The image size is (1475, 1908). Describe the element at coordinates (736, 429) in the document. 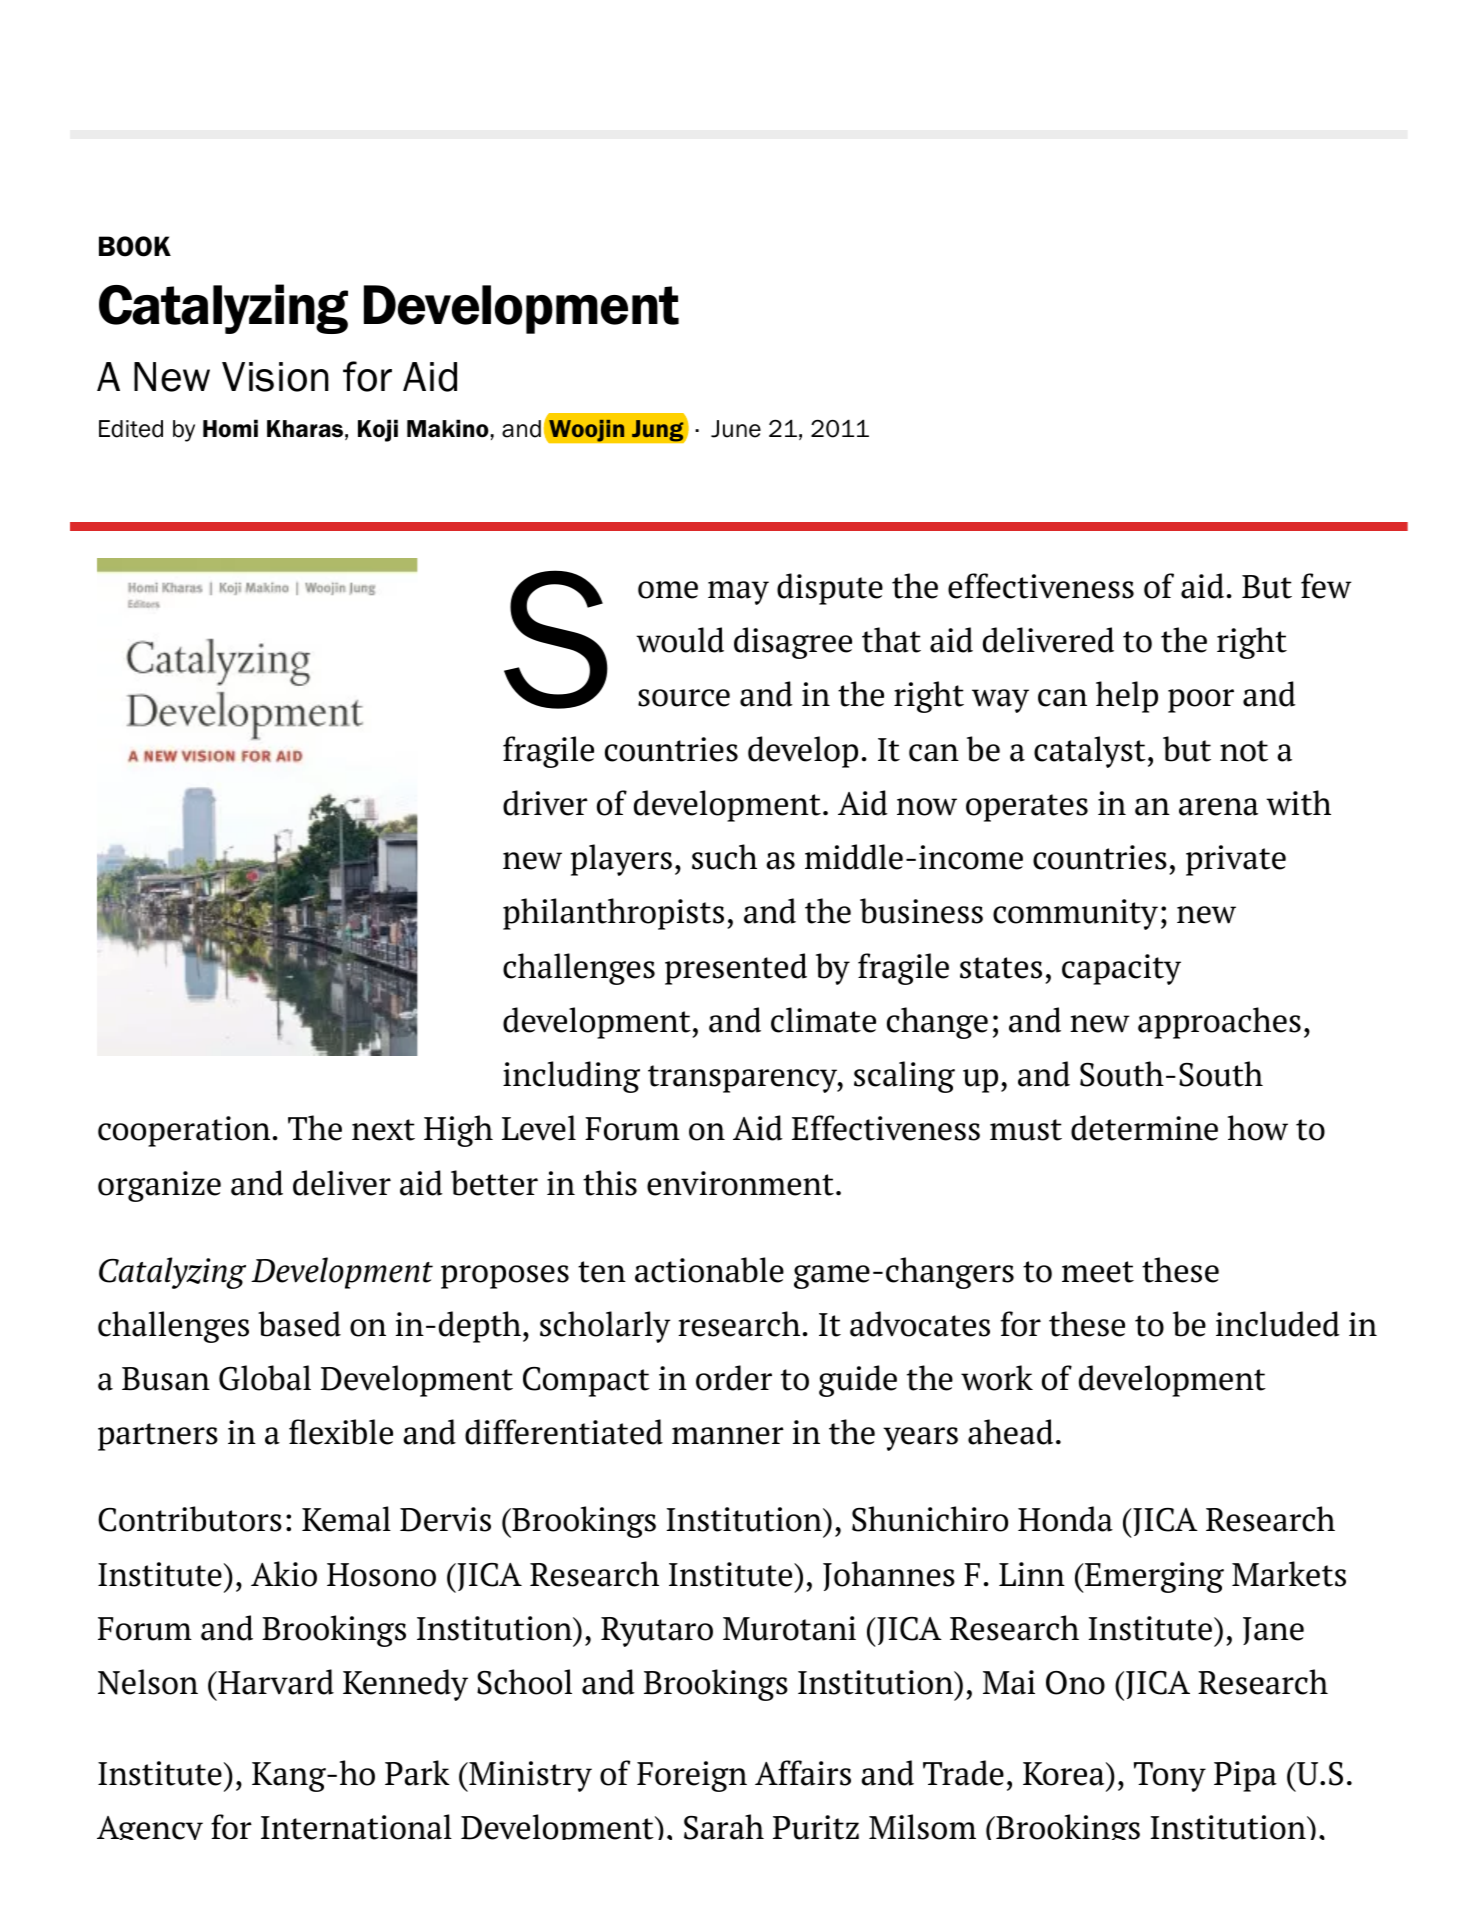

I see `June` at that location.
